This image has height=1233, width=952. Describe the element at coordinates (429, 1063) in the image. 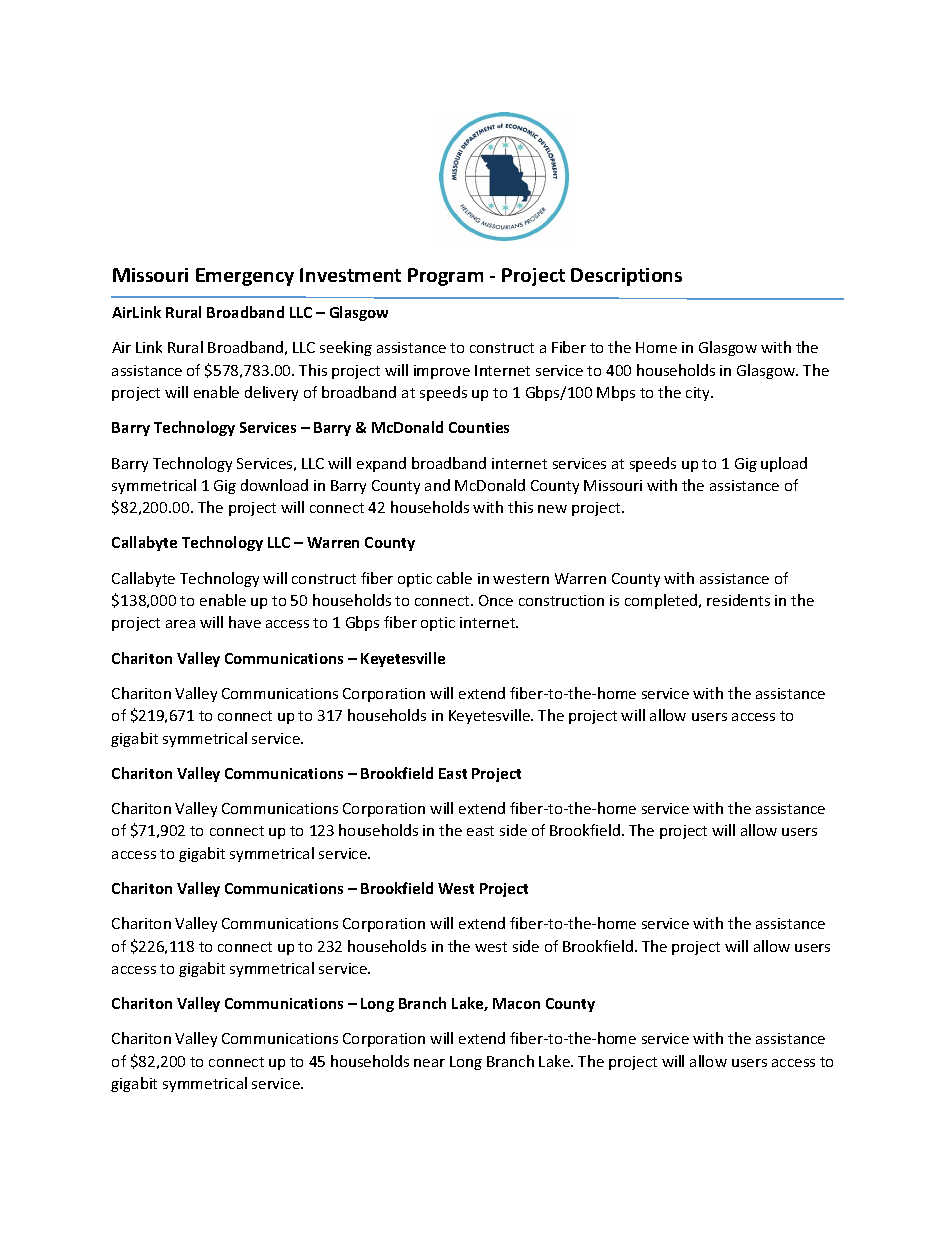

I see `near` at that location.
